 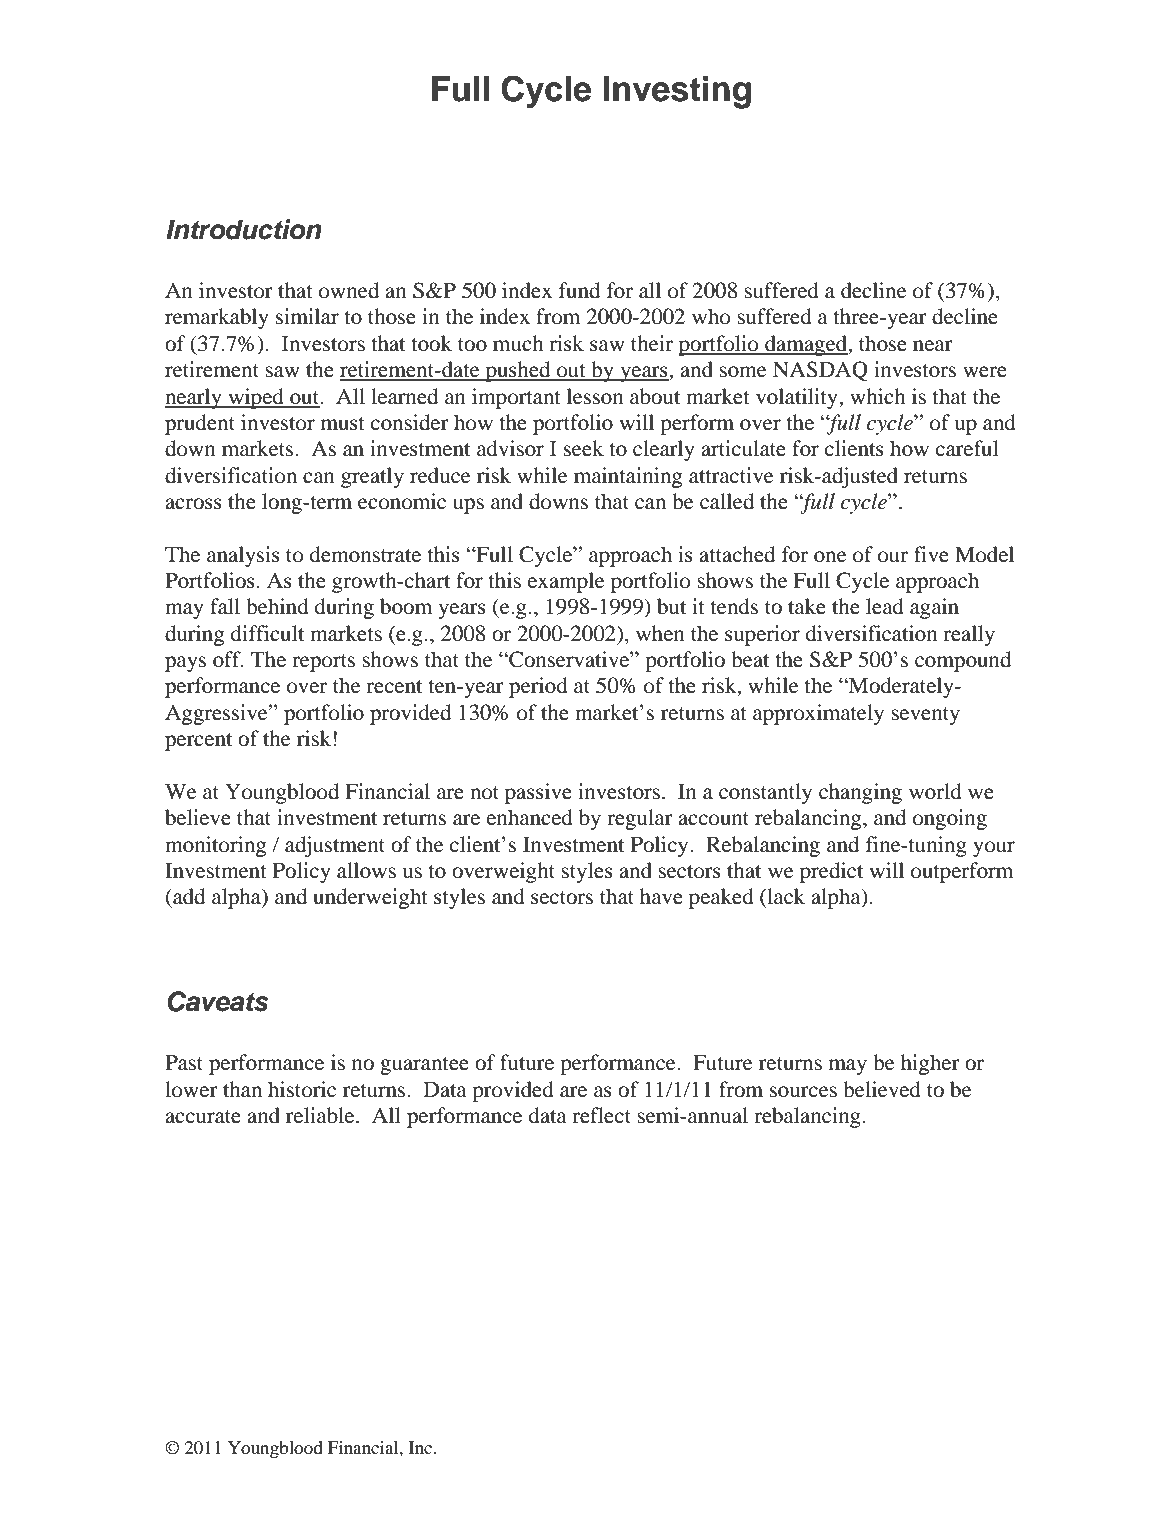 I want to click on who, so click(x=711, y=316).
